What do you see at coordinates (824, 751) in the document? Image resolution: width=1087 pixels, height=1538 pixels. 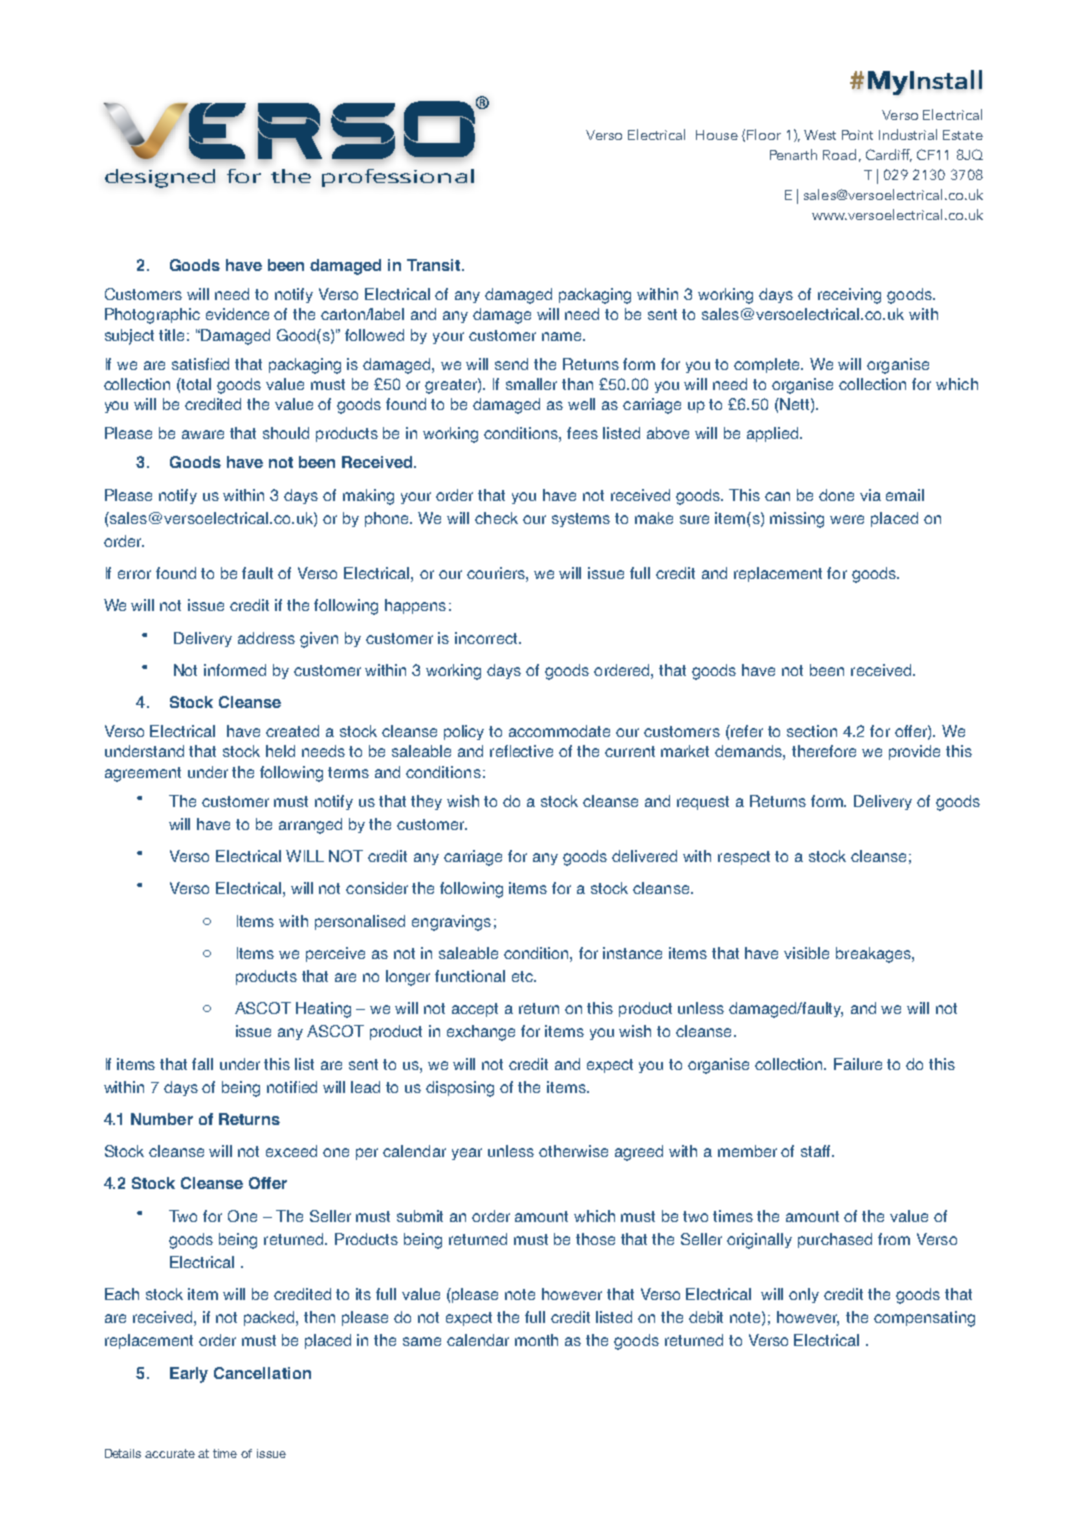 I see `therefore` at bounding box center [824, 751].
